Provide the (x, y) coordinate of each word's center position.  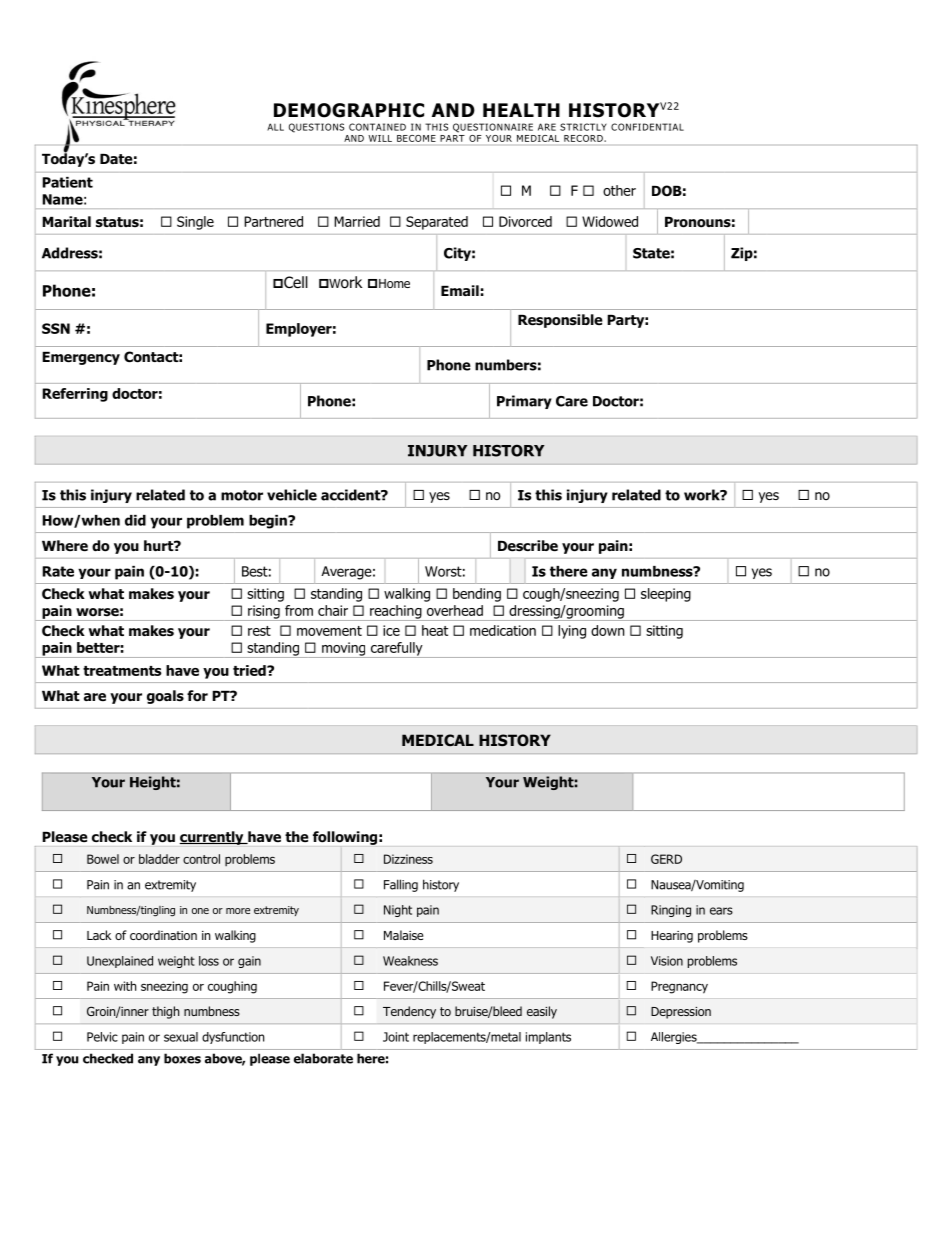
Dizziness (408, 859)
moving (344, 650)
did (135, 520)
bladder (159, 859)
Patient (67, 182)
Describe (528, 546)
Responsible (560, 321)
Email (460, 290)
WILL (380, 138)
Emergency (81, 358)
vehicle (292, 495)
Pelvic (102, 1037)
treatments (122, 671)
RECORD (583, 138)
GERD (666, 859)
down (607, 630)
